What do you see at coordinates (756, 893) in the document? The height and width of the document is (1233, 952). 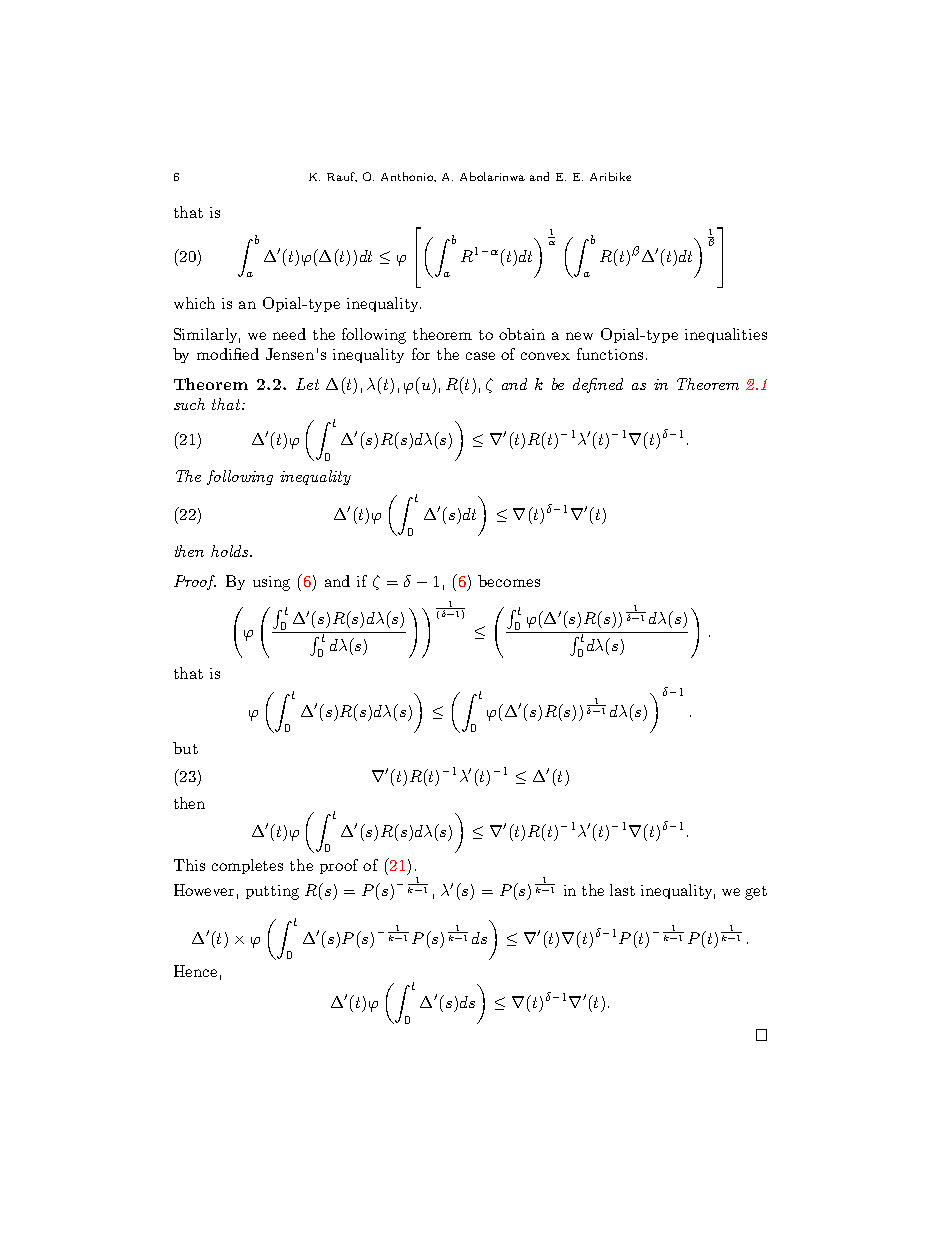 I see `get` at bounding box center [756, 893].
